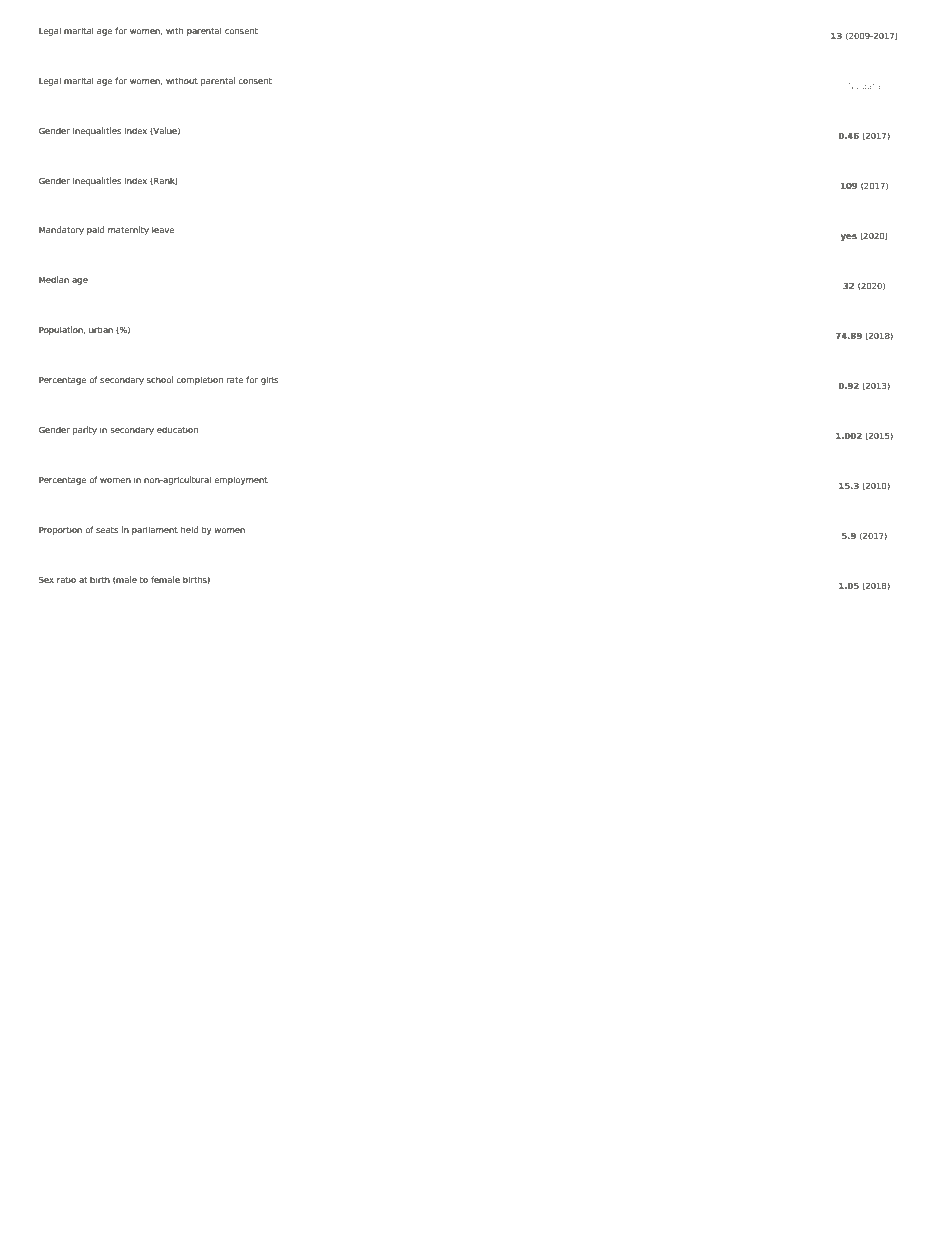 The width and height of the document is (952, 1235). What do you see at coordinates (163, 229) in the document?
I see `leave` at bounding box center [163, 229].
